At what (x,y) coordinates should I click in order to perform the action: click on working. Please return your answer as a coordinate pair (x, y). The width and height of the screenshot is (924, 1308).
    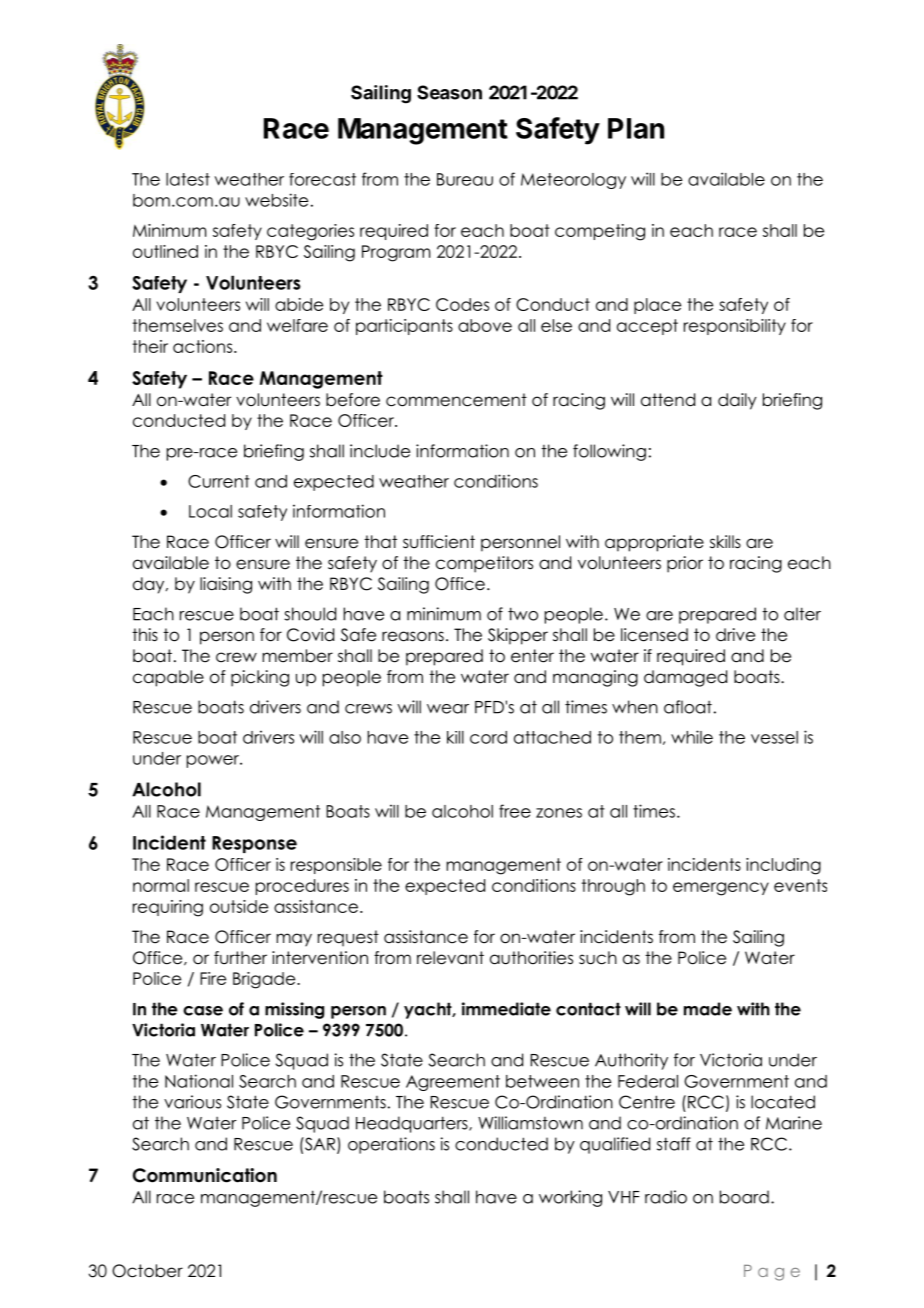
    Looking at the image, I should click on (570, 1198).
